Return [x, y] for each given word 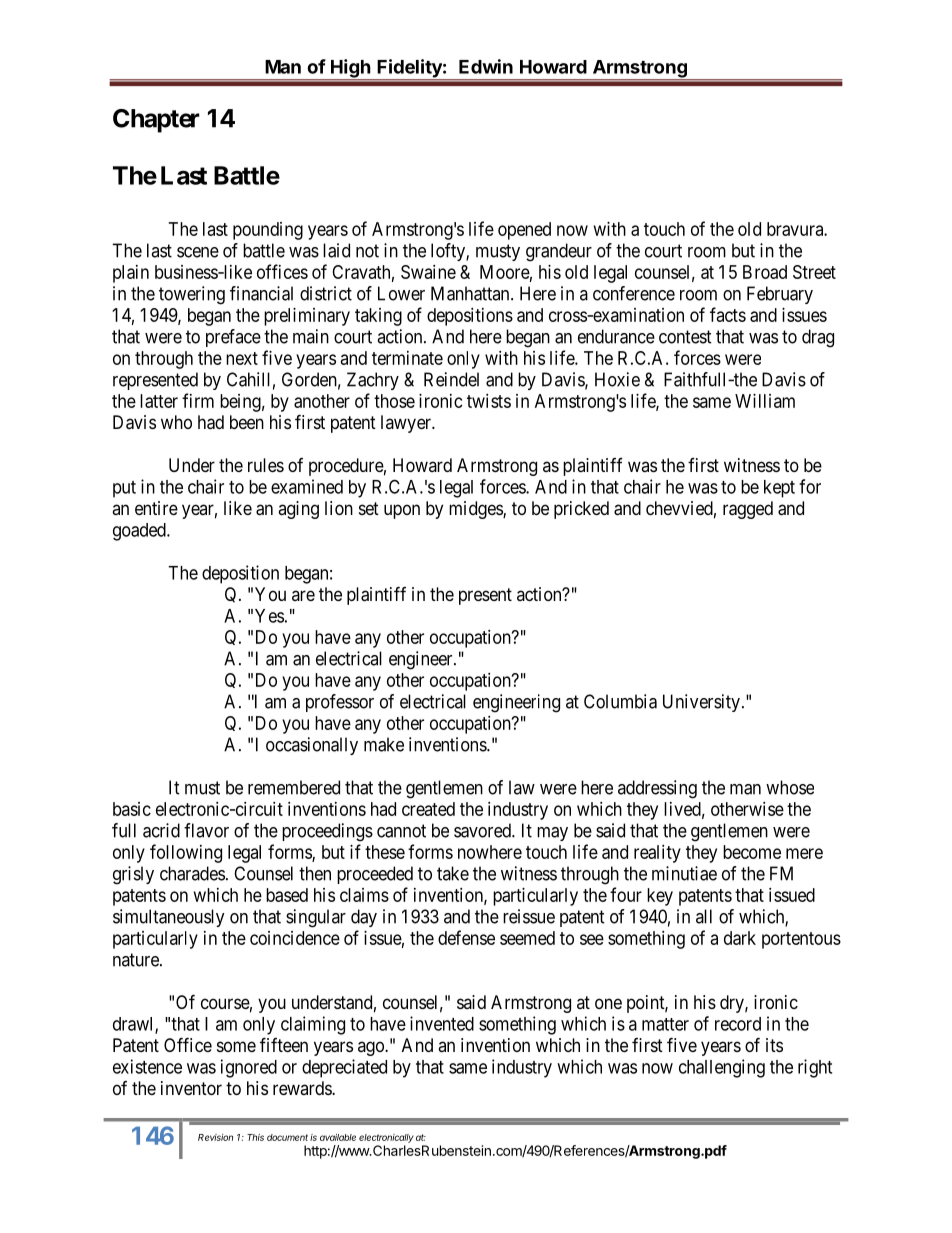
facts [728, 314]
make [384, 744]
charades [192, 873]
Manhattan [471, 293]
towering [192, 295]
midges [476, 510]
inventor [191, 1088]
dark [740, 938]
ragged [748, 510]
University [701, 703]
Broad [765, 272]
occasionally [312, 746]
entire [156, 508]
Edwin [486, 66]
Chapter [156, 121]
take [453, 873]
